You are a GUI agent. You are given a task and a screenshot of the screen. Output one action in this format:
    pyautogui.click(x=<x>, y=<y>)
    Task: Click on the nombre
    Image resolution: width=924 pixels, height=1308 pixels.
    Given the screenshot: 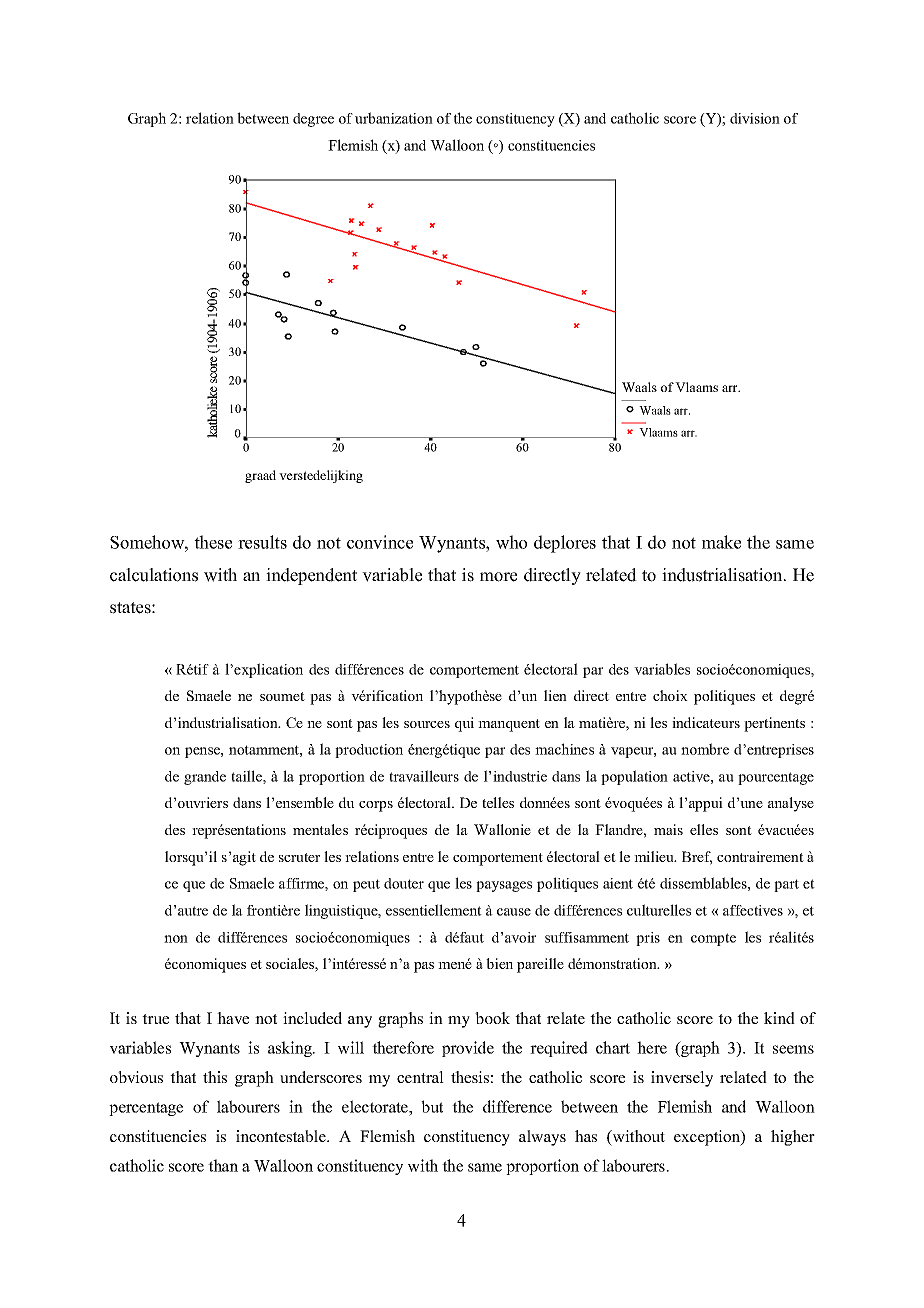 What is the action you would take?
    pyautogui.click(x=705, y=749)
